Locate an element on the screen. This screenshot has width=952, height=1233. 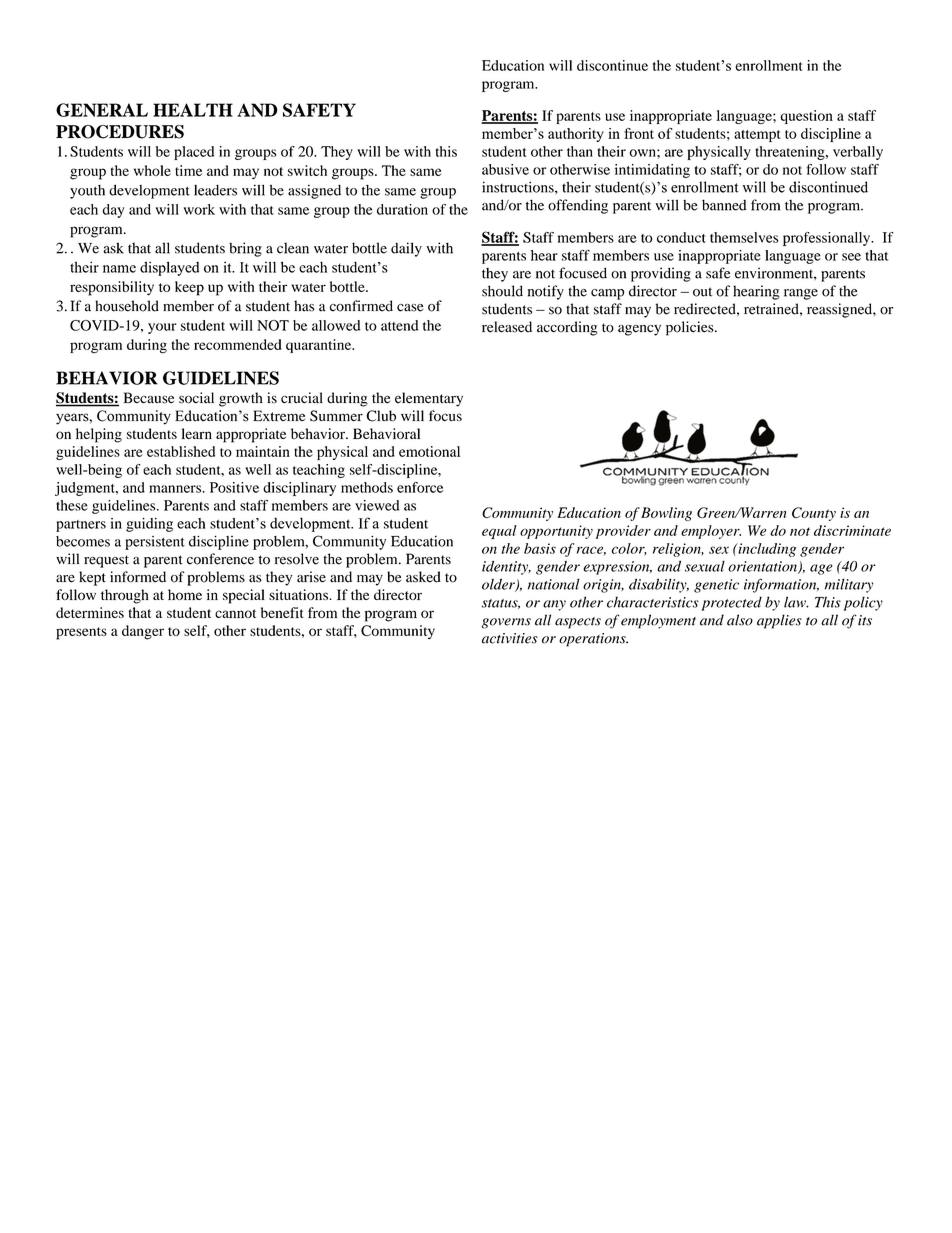
authority is located at coordinates (576, 135).
